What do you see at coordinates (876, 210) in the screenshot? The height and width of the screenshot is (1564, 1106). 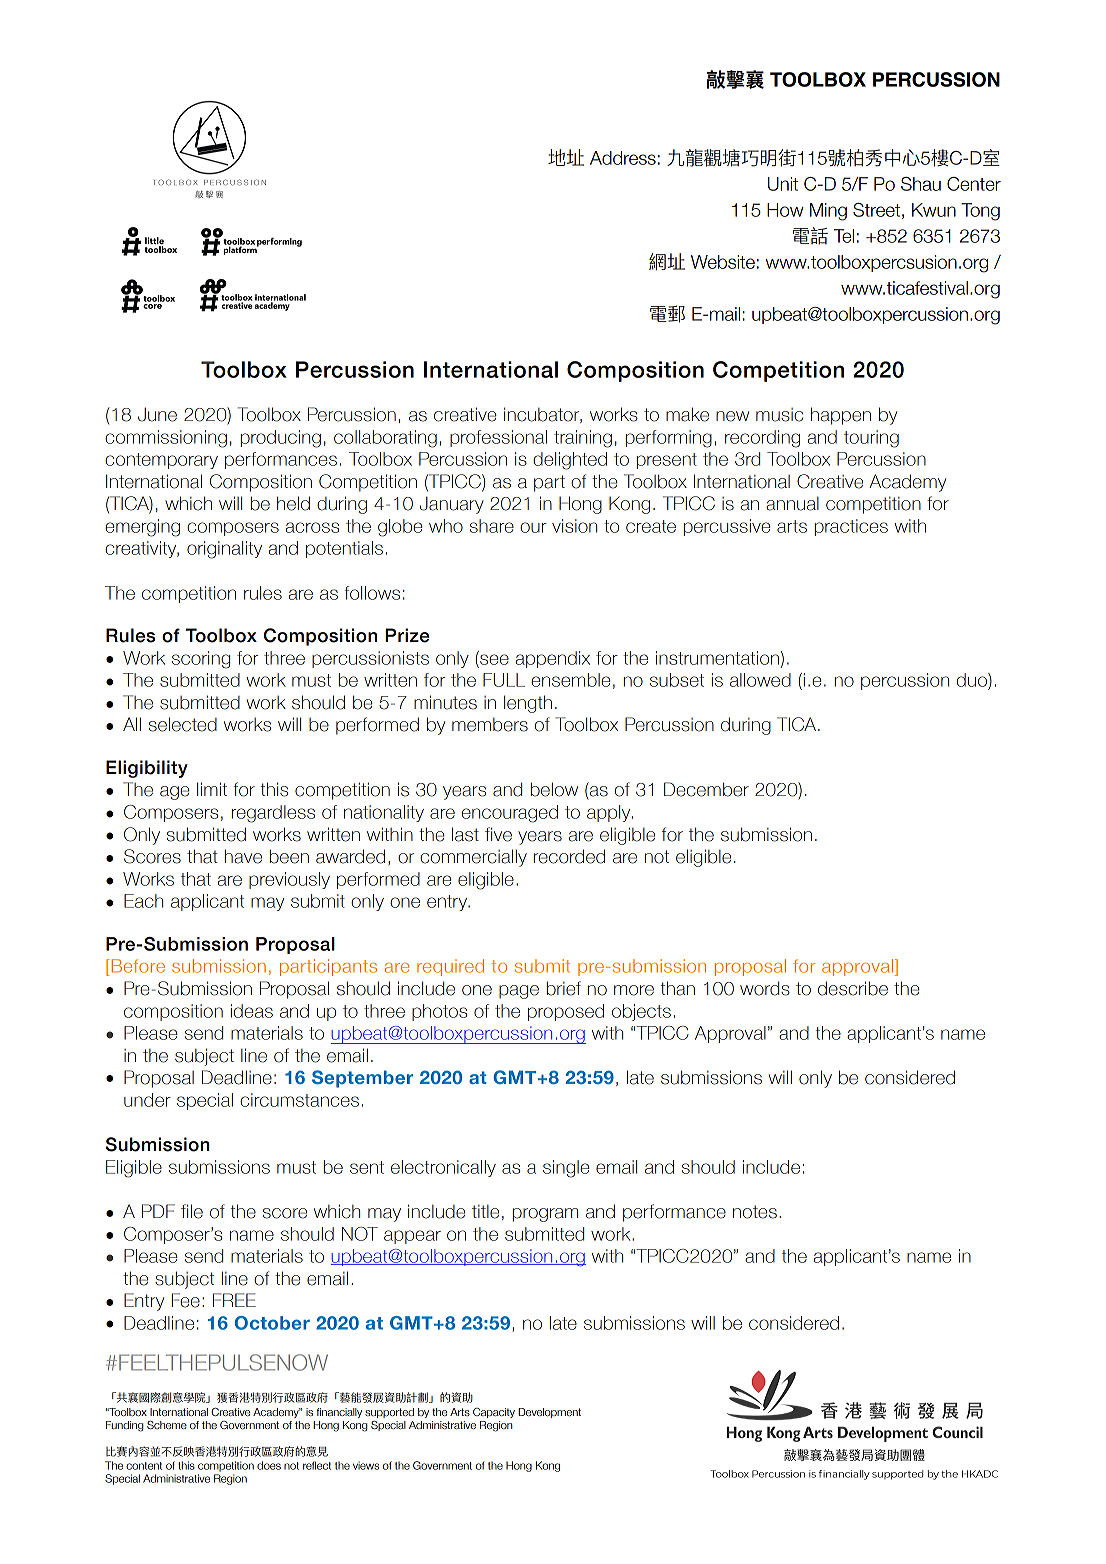 I see `Street` at bounding box center [876, 210].
